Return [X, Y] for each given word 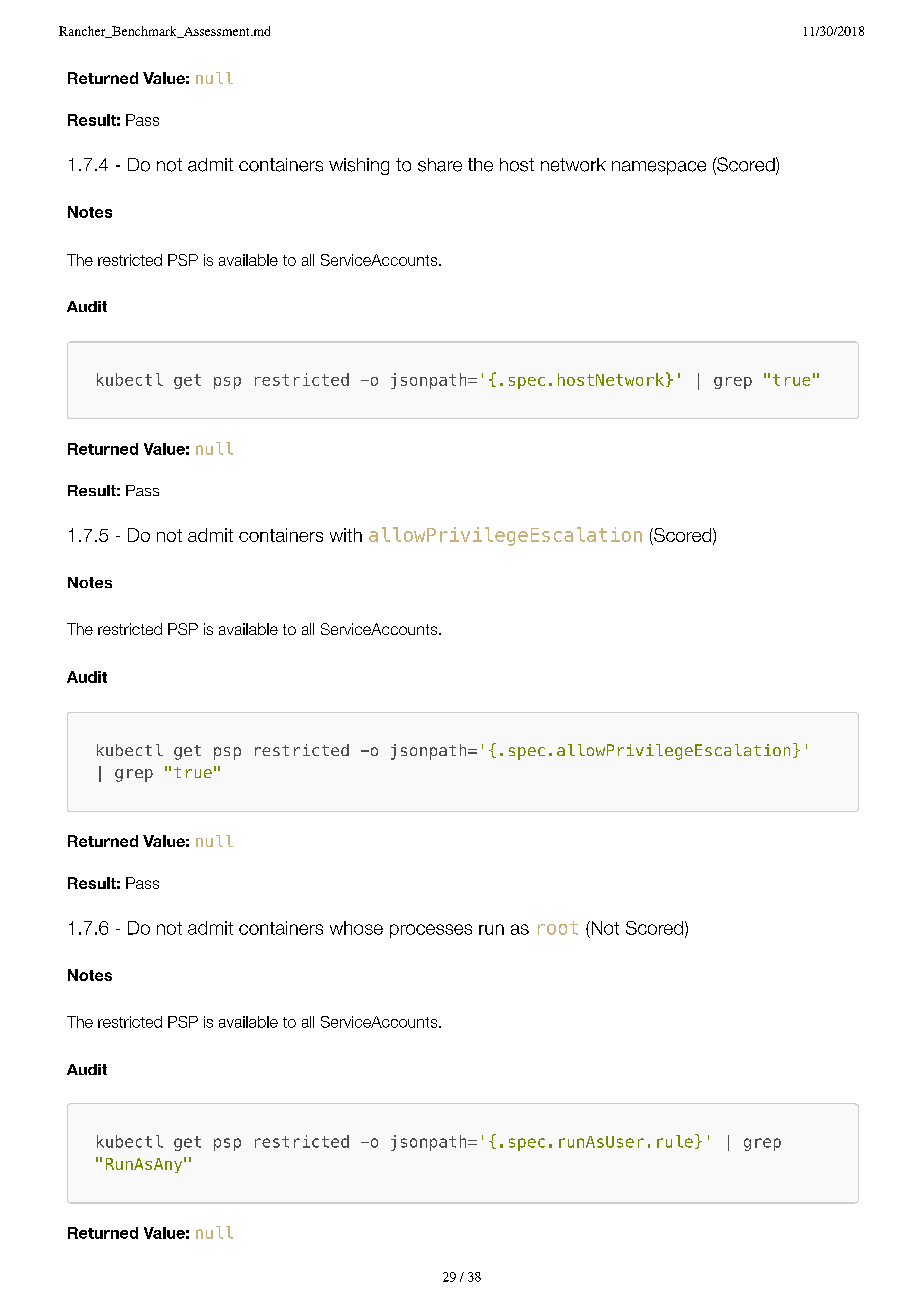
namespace [659, 168]
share [440, 165]
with [346, 535]
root [558, 928]
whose [356, 928]
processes [431, 931]
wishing [359, 166]
